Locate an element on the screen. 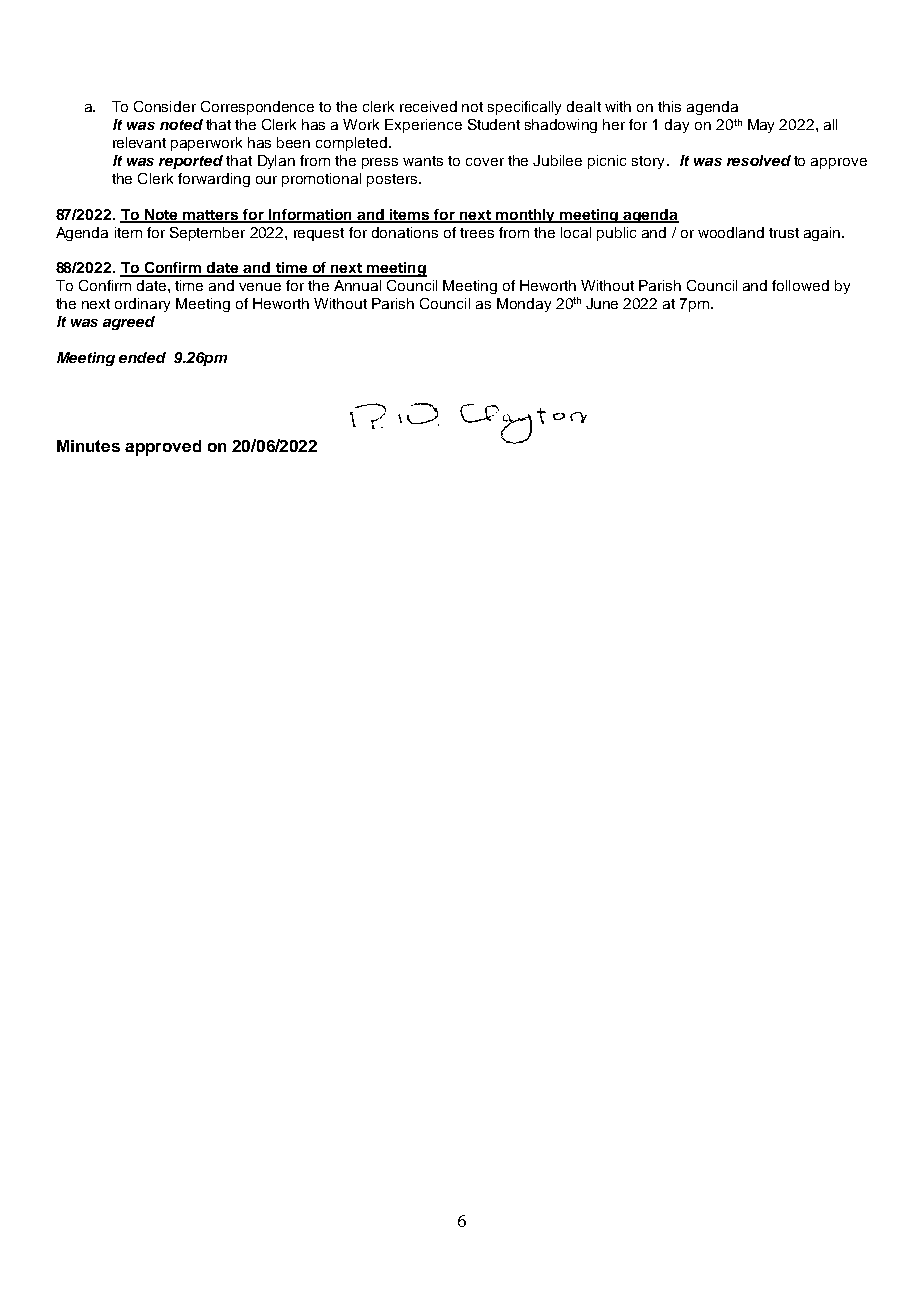 This screenshot has height=1308, width=924. Minutes is located at coordinates (88, 446).
